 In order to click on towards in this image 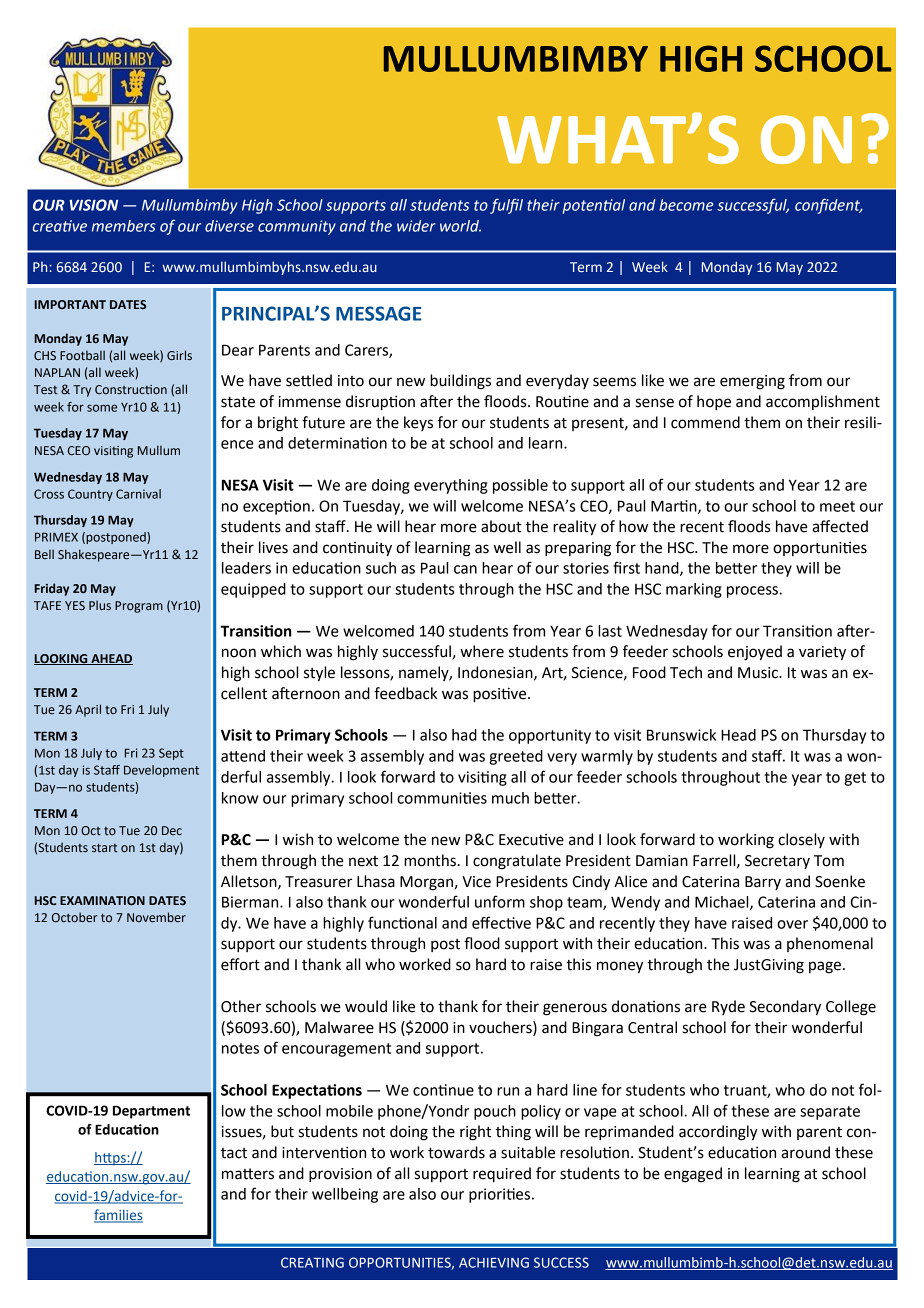, I will do `click(456, 1152)`.
